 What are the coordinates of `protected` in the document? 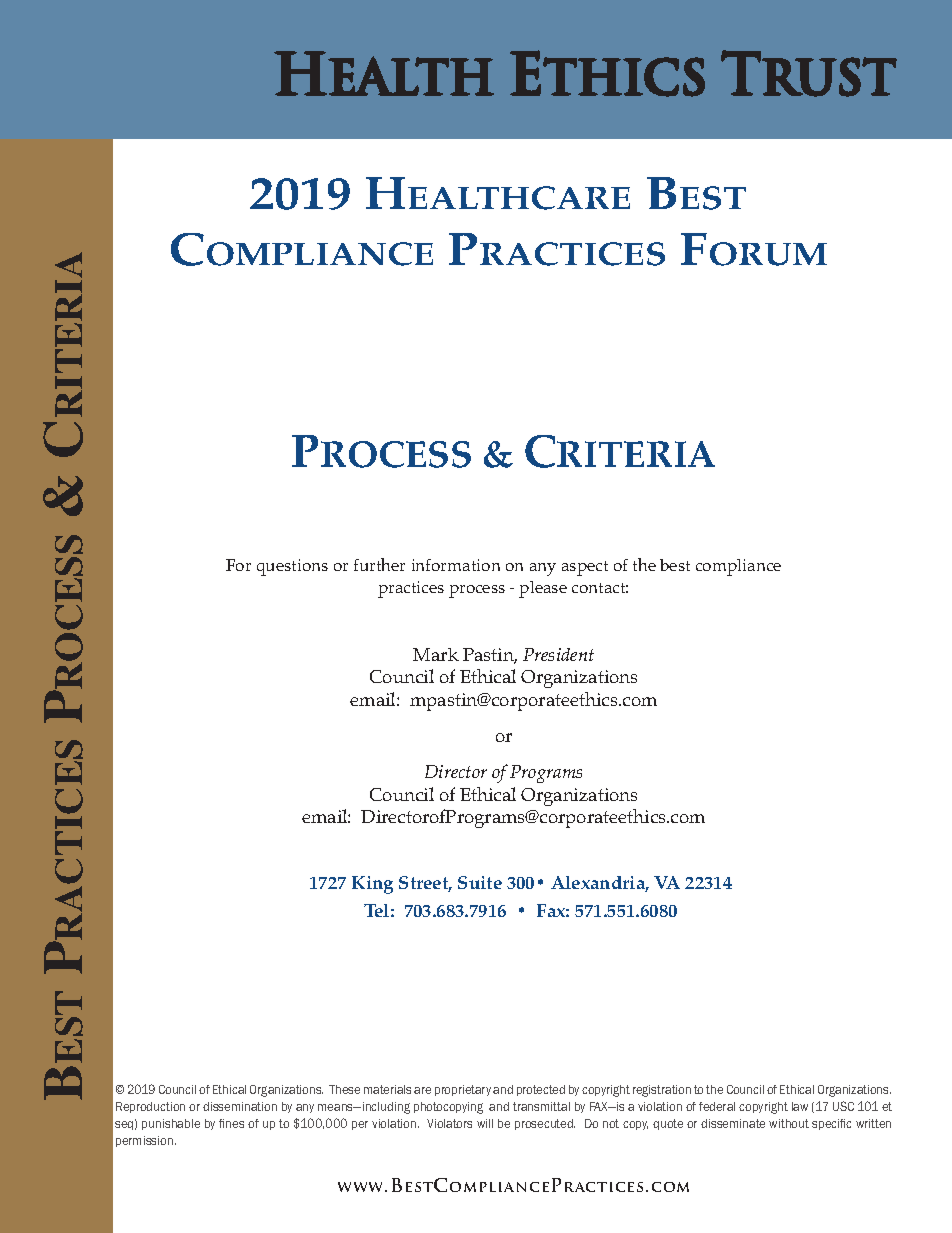 It's located at (541, 1090).
